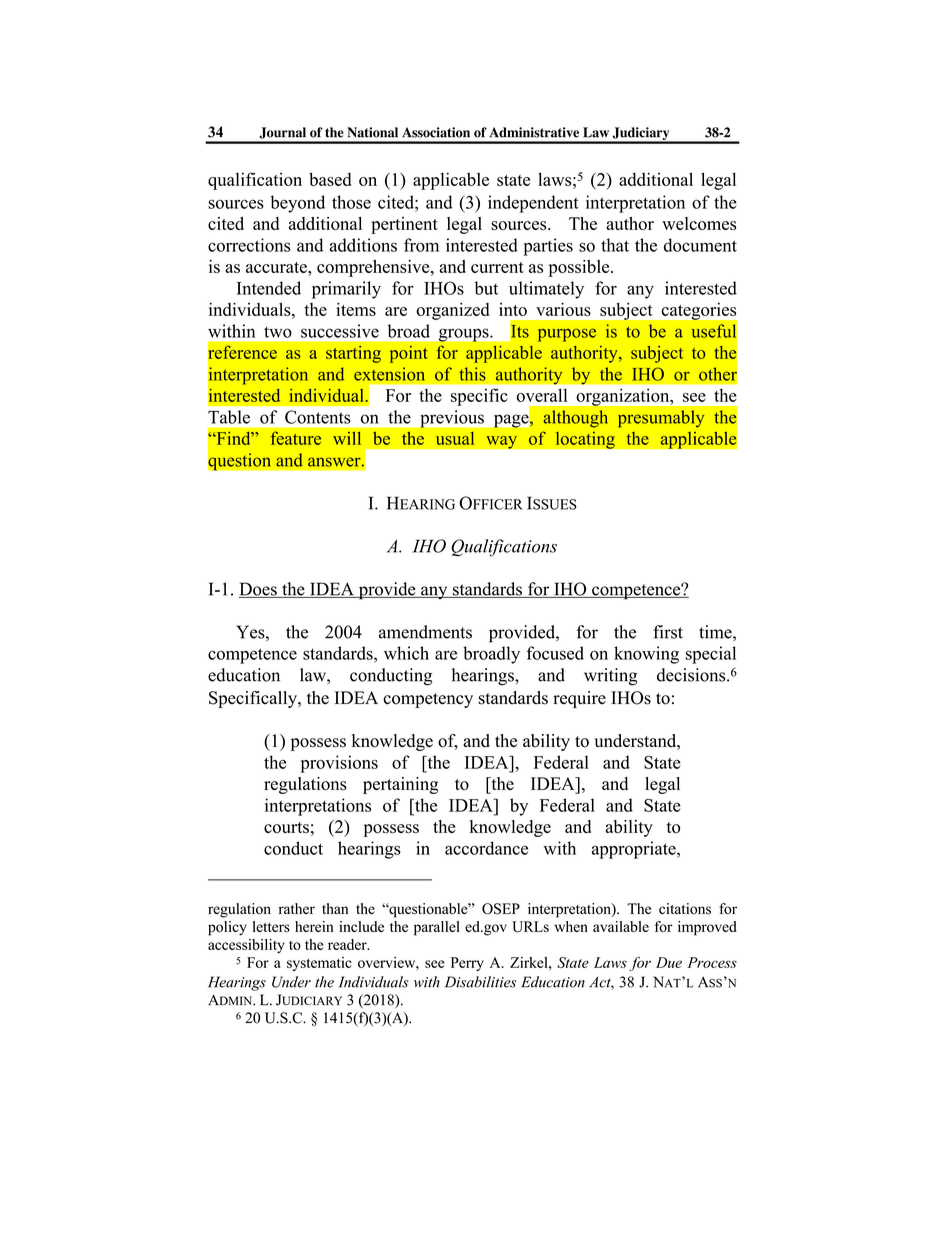 The height and width of the page is (1233, 952). Describe the element at coordinates (668, 632) in the page. I see `first` at that location.
